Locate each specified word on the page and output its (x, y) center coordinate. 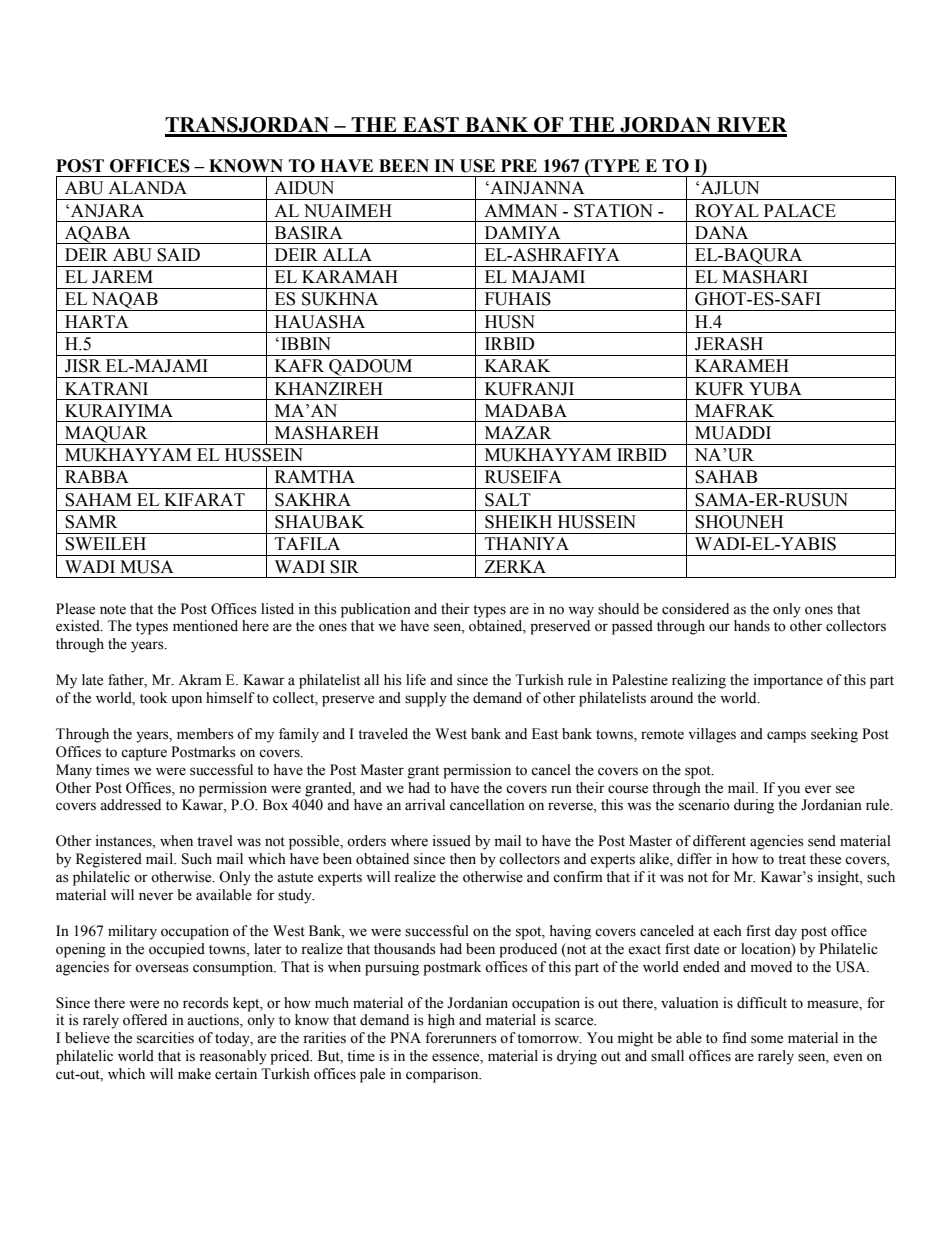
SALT (508, 500)
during (754, 806)
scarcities (165, 1038)
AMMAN (520, 210)
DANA (721, 232)
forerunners (461, 1038)
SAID (178, 255)
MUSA (147, 567)
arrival (425, 804)
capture (144, 754)
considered (695, 609)
